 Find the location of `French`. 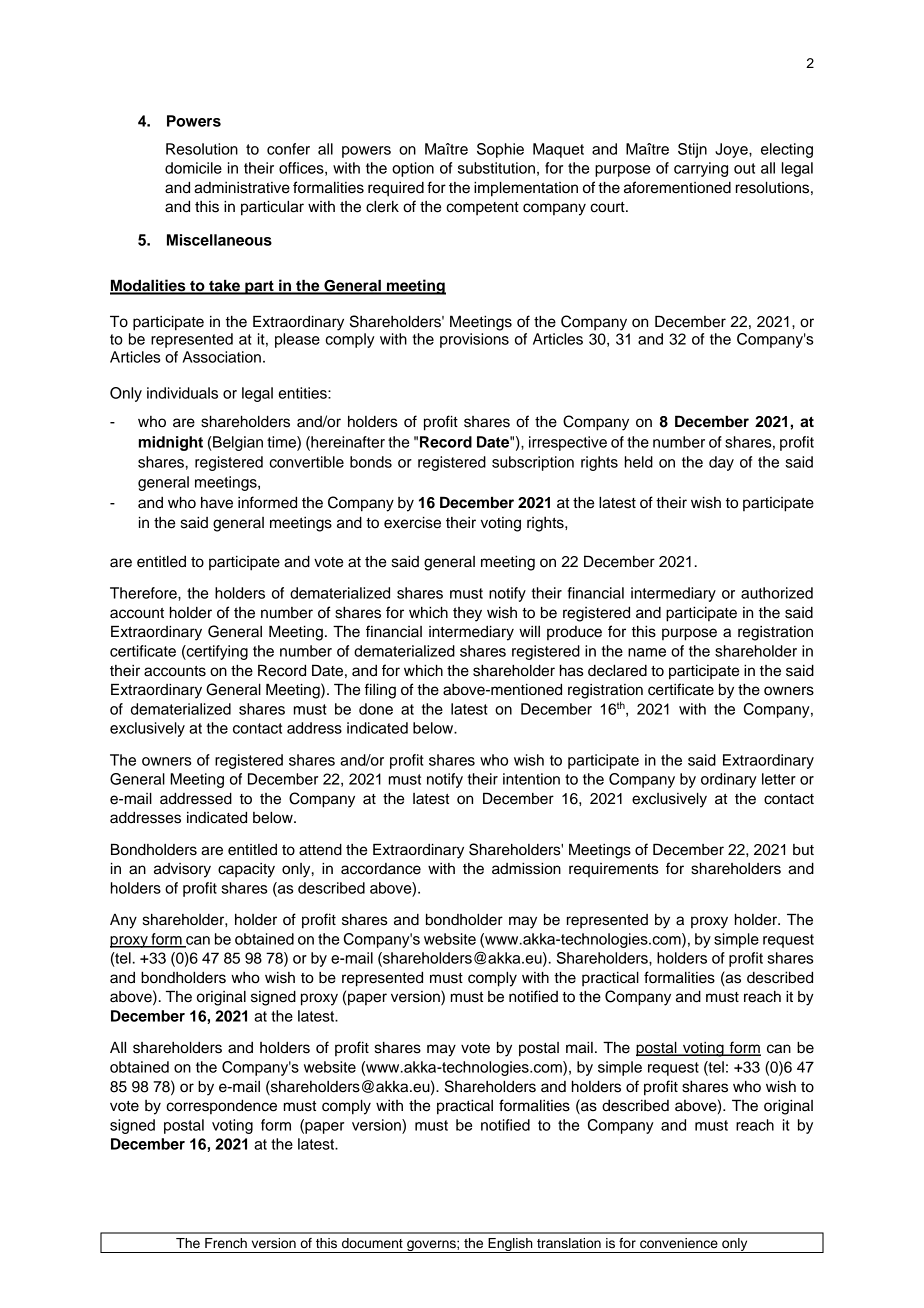

French is located at coordinates (226, 1243).
